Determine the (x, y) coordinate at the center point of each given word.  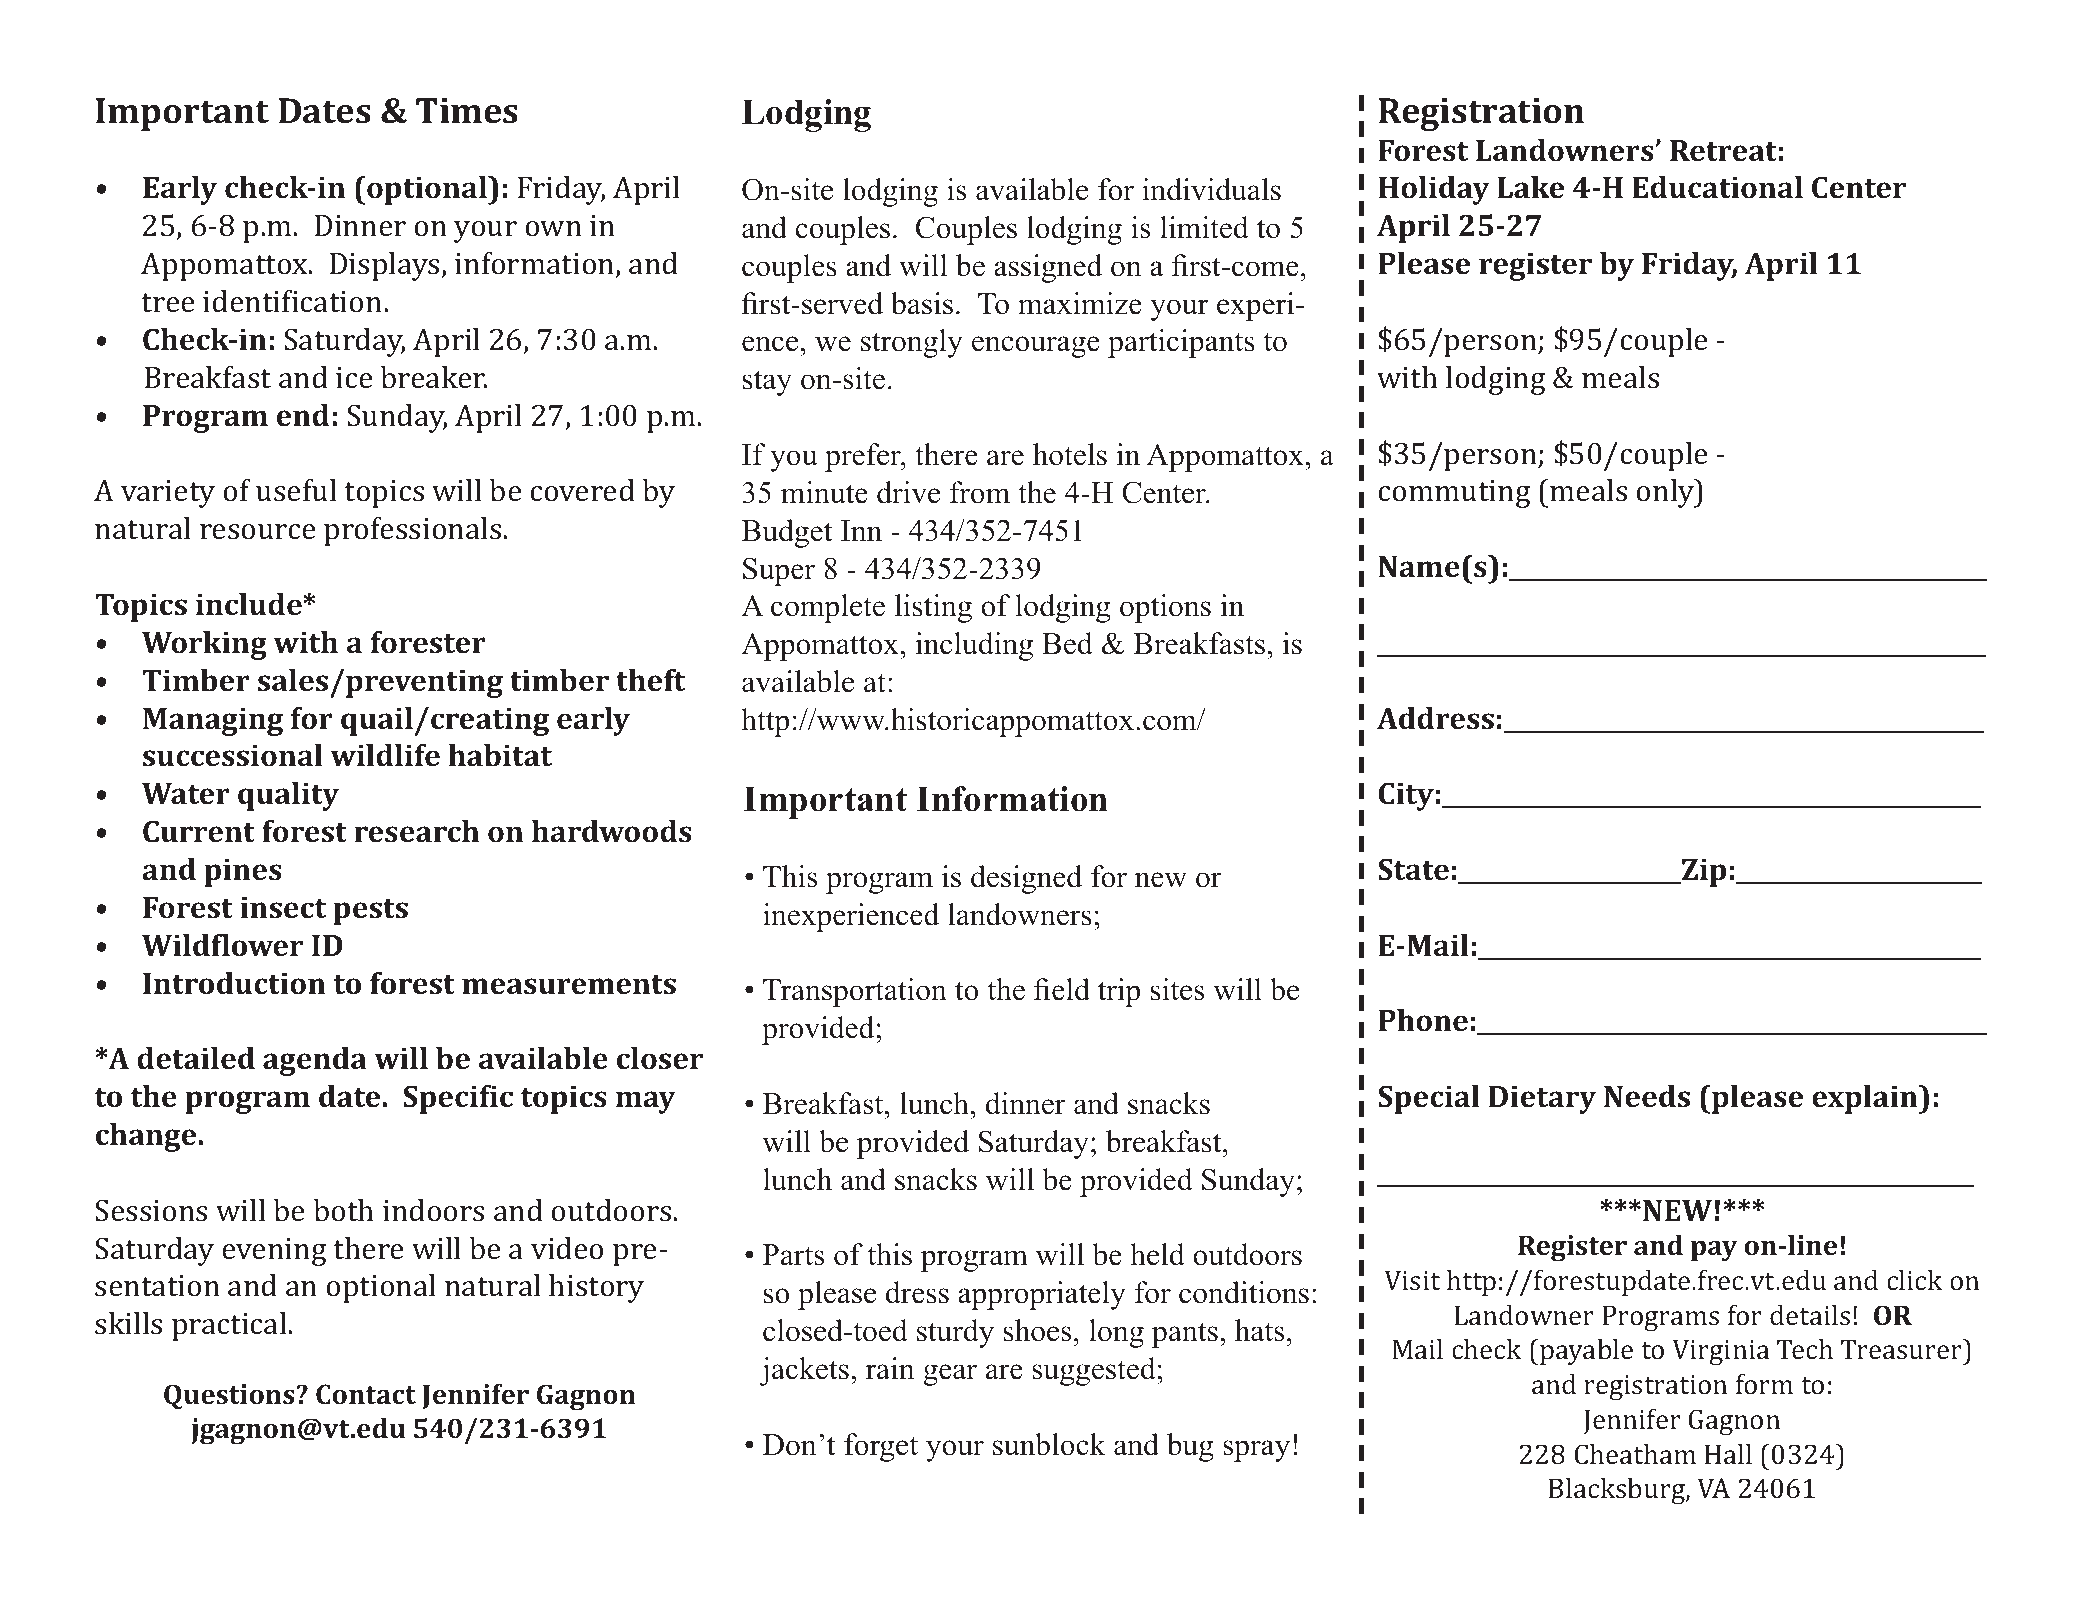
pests (370, 912)
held (1158, 1254)
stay (767, 383)
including (974, 646)
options (1165, 608)
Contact (366, 1394)
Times (467, 111)
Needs (1647, 1096)
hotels (1070, 454)
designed (1026, 879)
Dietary (1542, 1099)
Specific (458, 1099)
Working (204, 645)
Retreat (1723, 151)
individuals (1211, 189)
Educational (1717, 187)
